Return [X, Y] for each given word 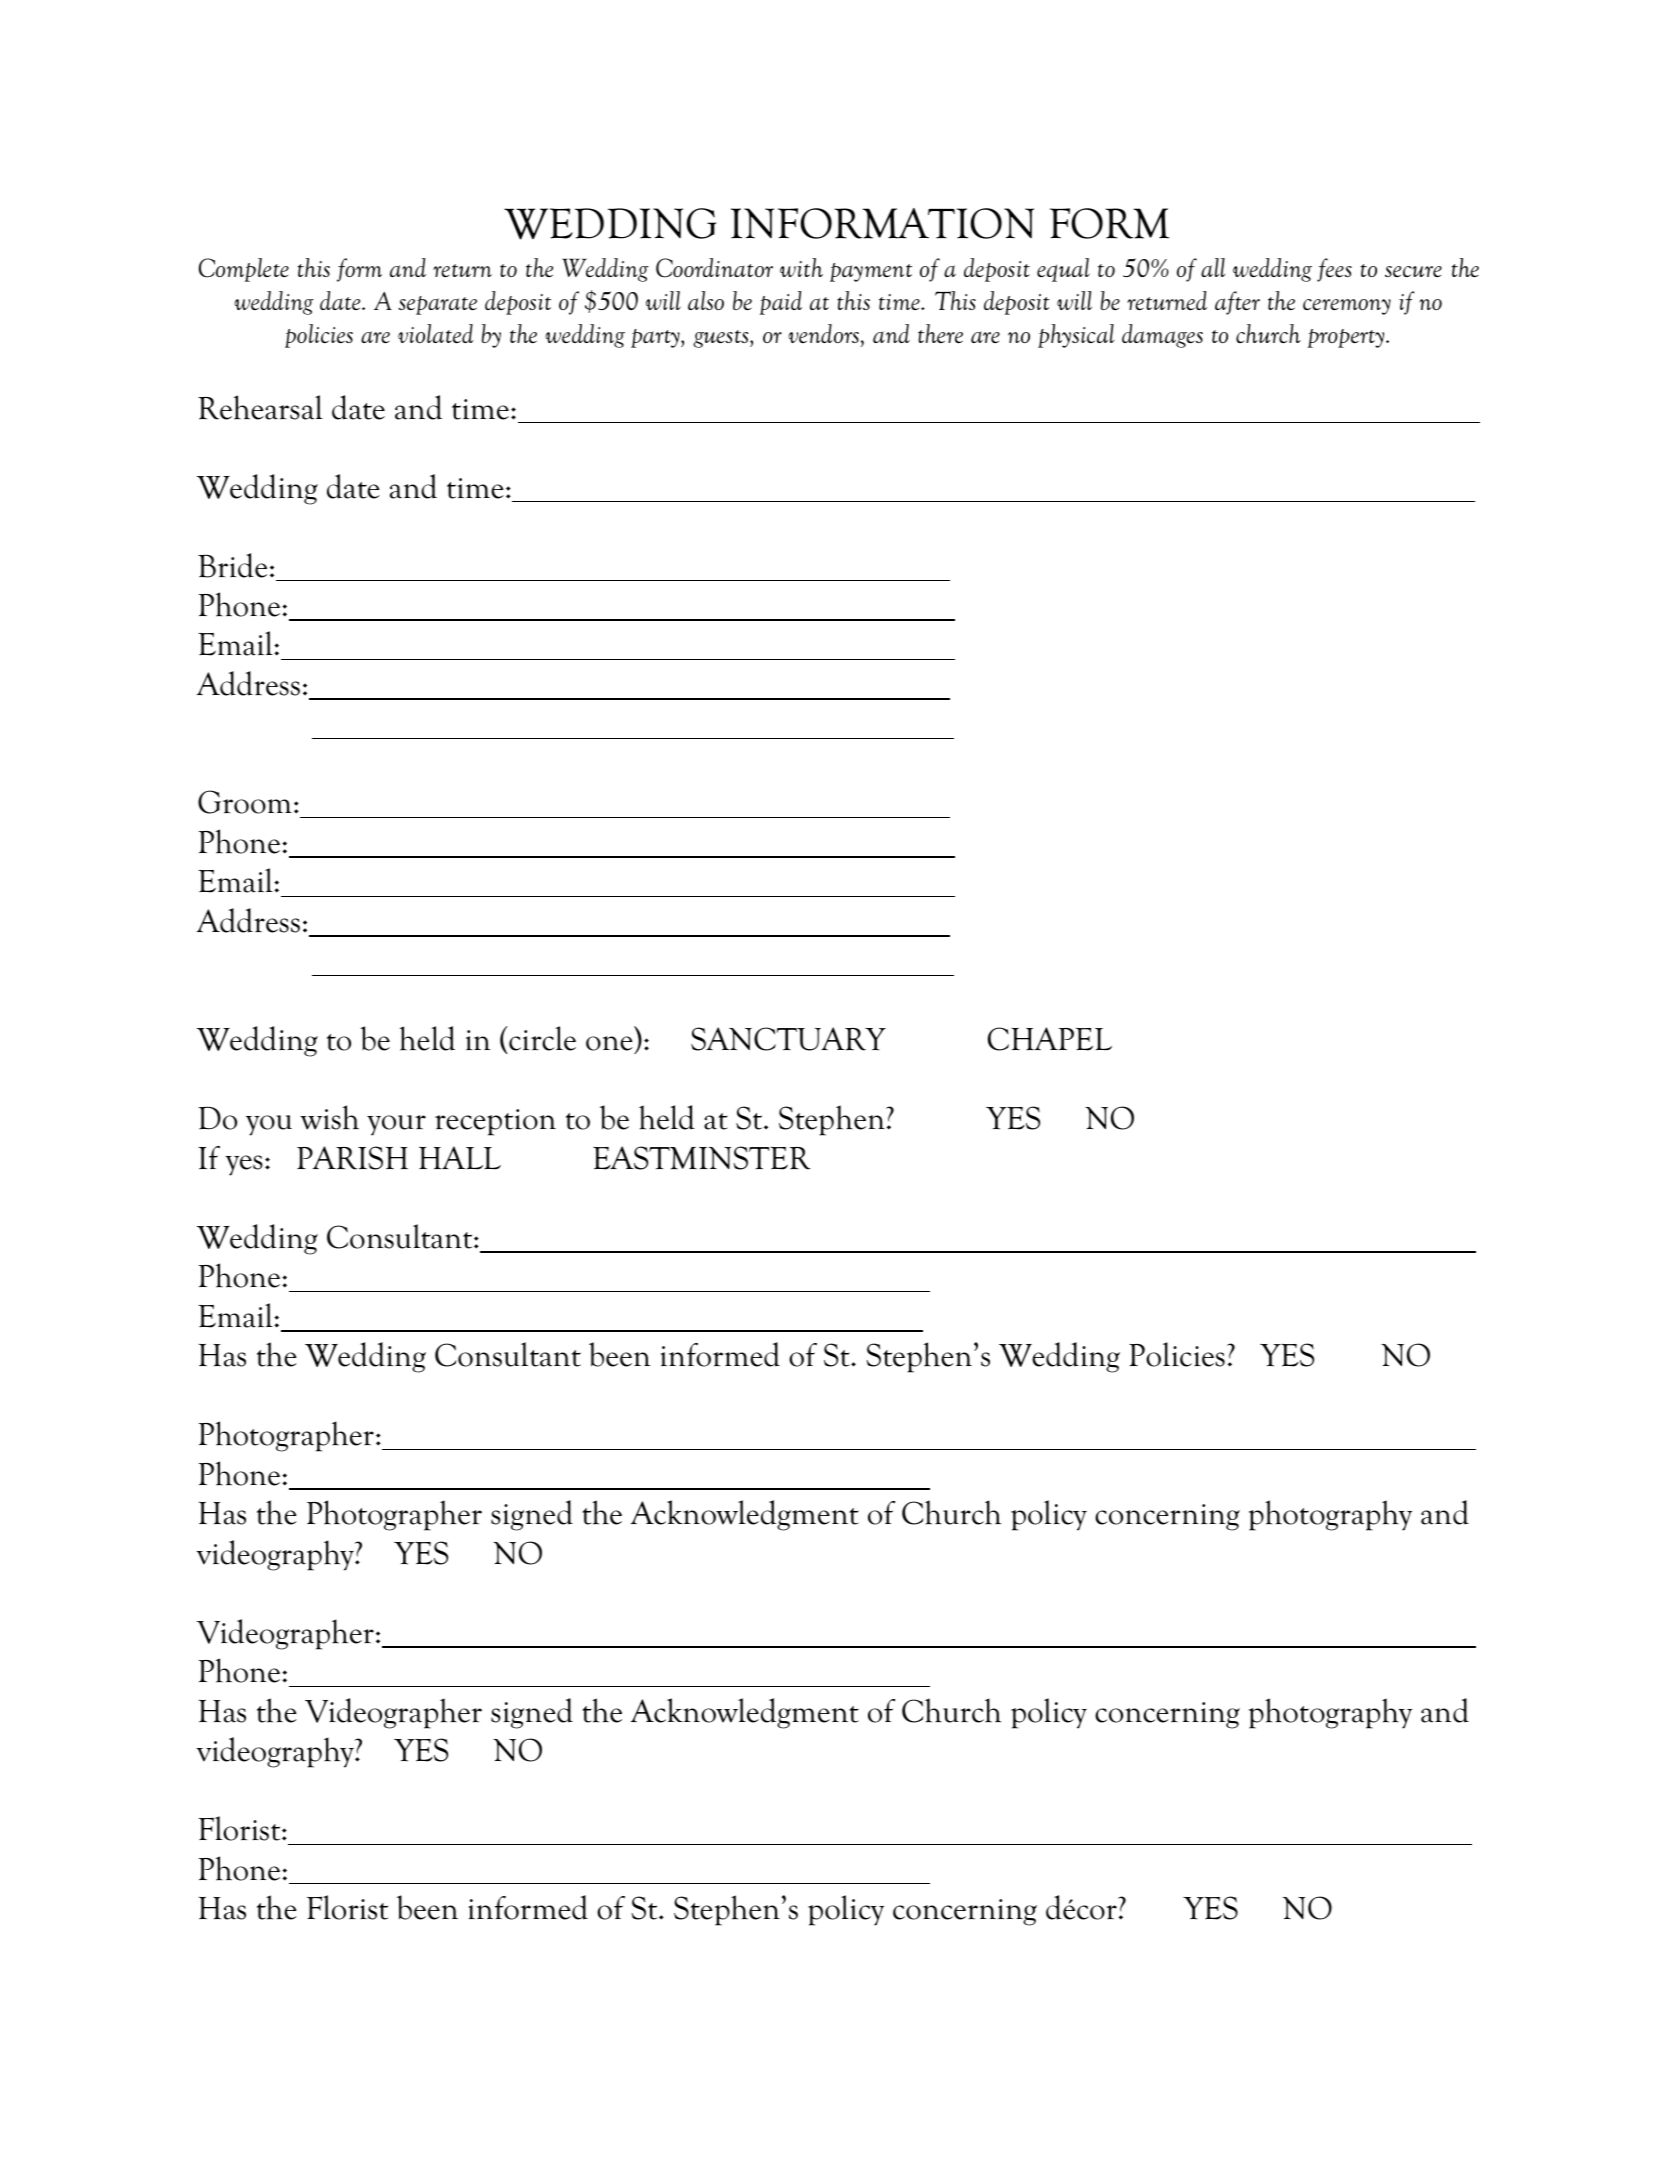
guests [722, 339]
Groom [245, 802]
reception [495, 1122]
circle [541, 1040]
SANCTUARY [788, 1039]
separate [437, 305]
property [1347, 338]
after [1237, 303]
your [396, 1125]
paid [781, 303]
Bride [232, 565]
